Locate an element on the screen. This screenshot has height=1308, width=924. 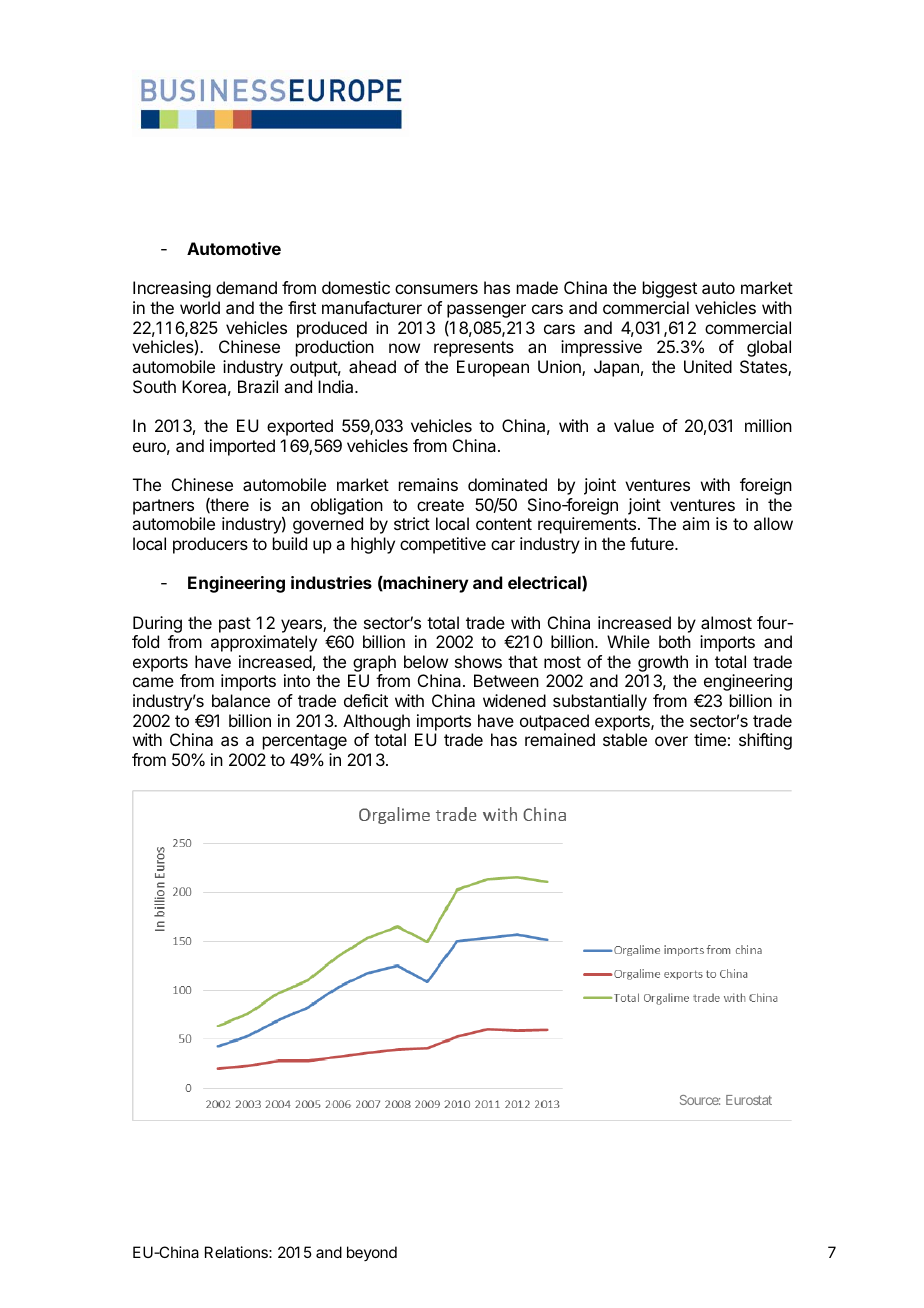
biggest is located at coordinates (670, 289).
